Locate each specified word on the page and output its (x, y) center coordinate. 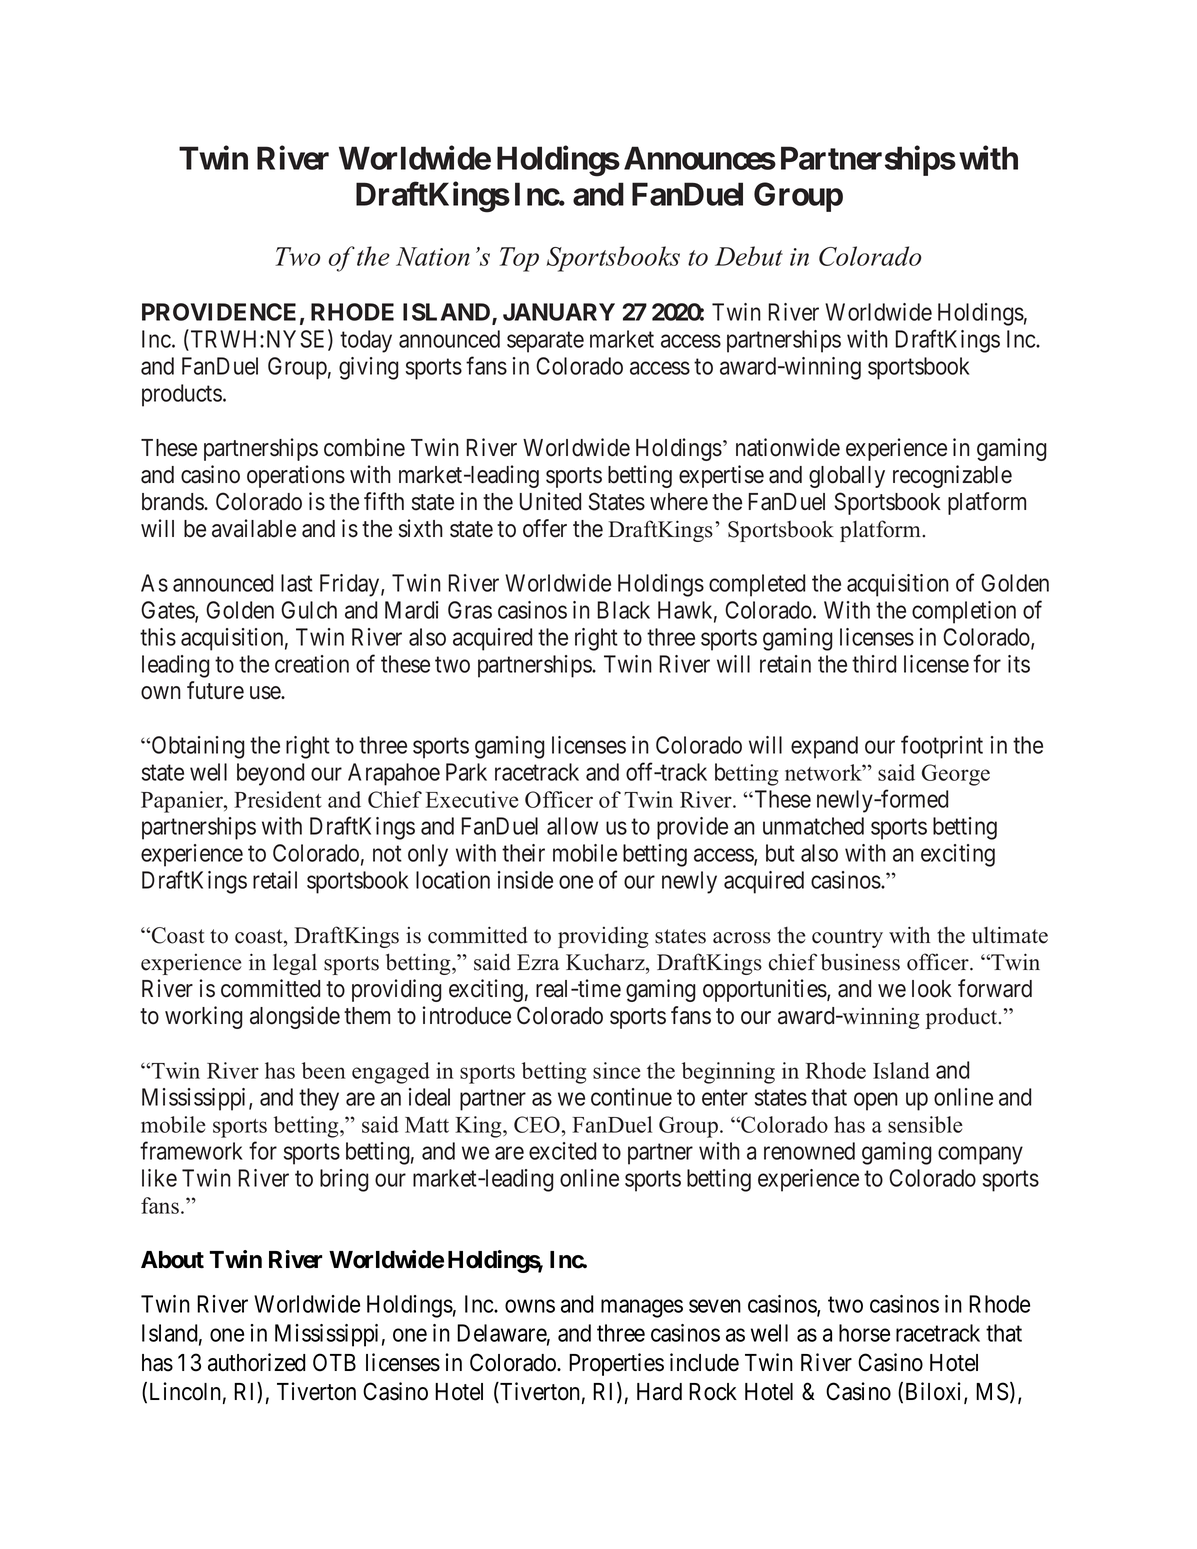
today (366, 341)
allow (572, 826)
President (278, 799)
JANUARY (559, 312)
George (956, 775)
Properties (616, 1364)
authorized (257, 1362)
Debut (749, 256)
